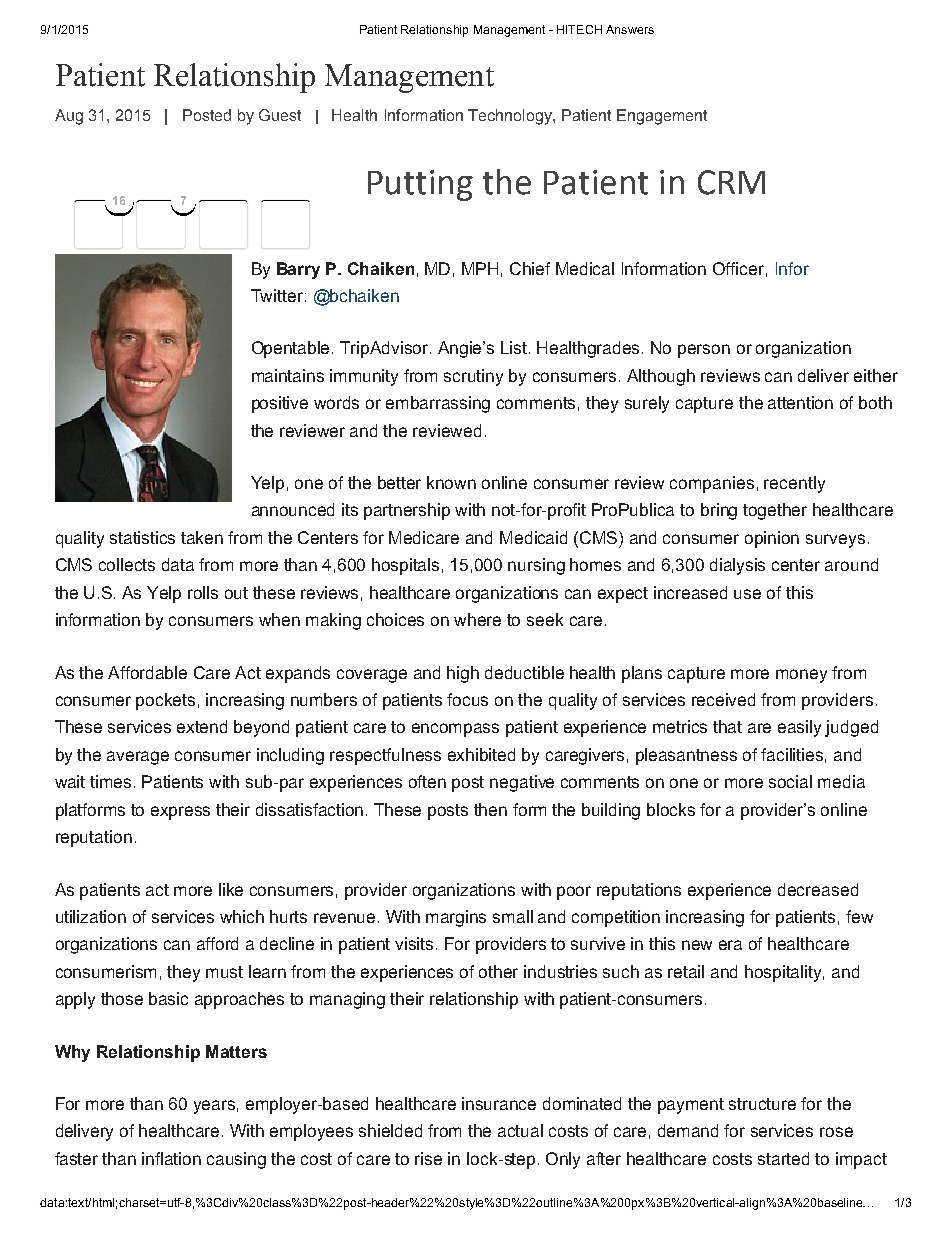 The height and width of the document is (1233, 952). Describe the element at coordinates (438, 404) in the document. I see `embarrassing` at that location.
